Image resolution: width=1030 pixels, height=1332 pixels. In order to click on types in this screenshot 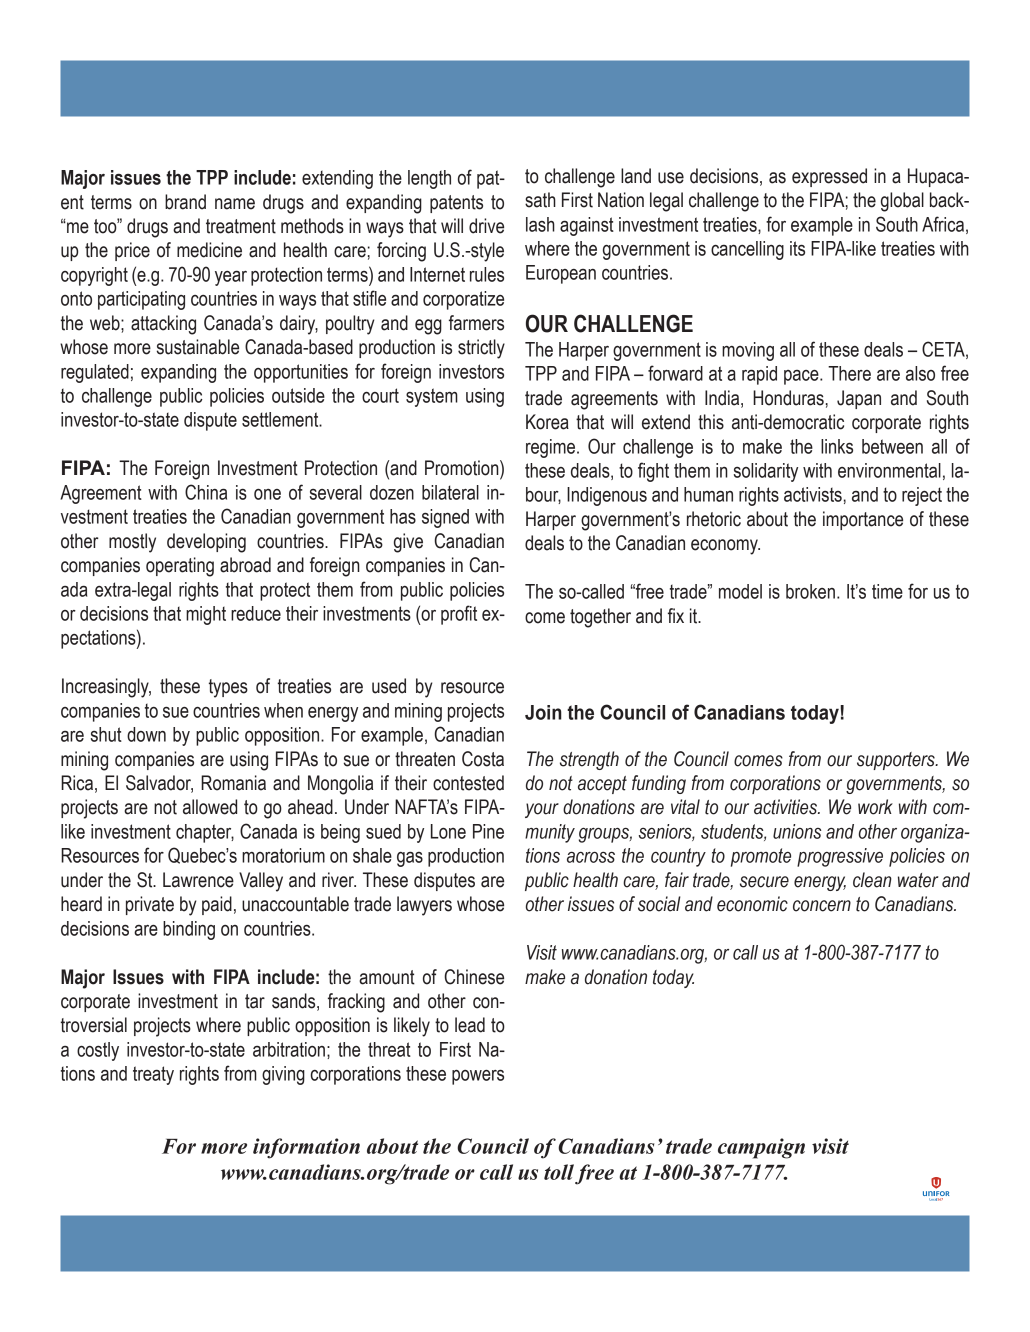, I will do `click(228, 688)`.
